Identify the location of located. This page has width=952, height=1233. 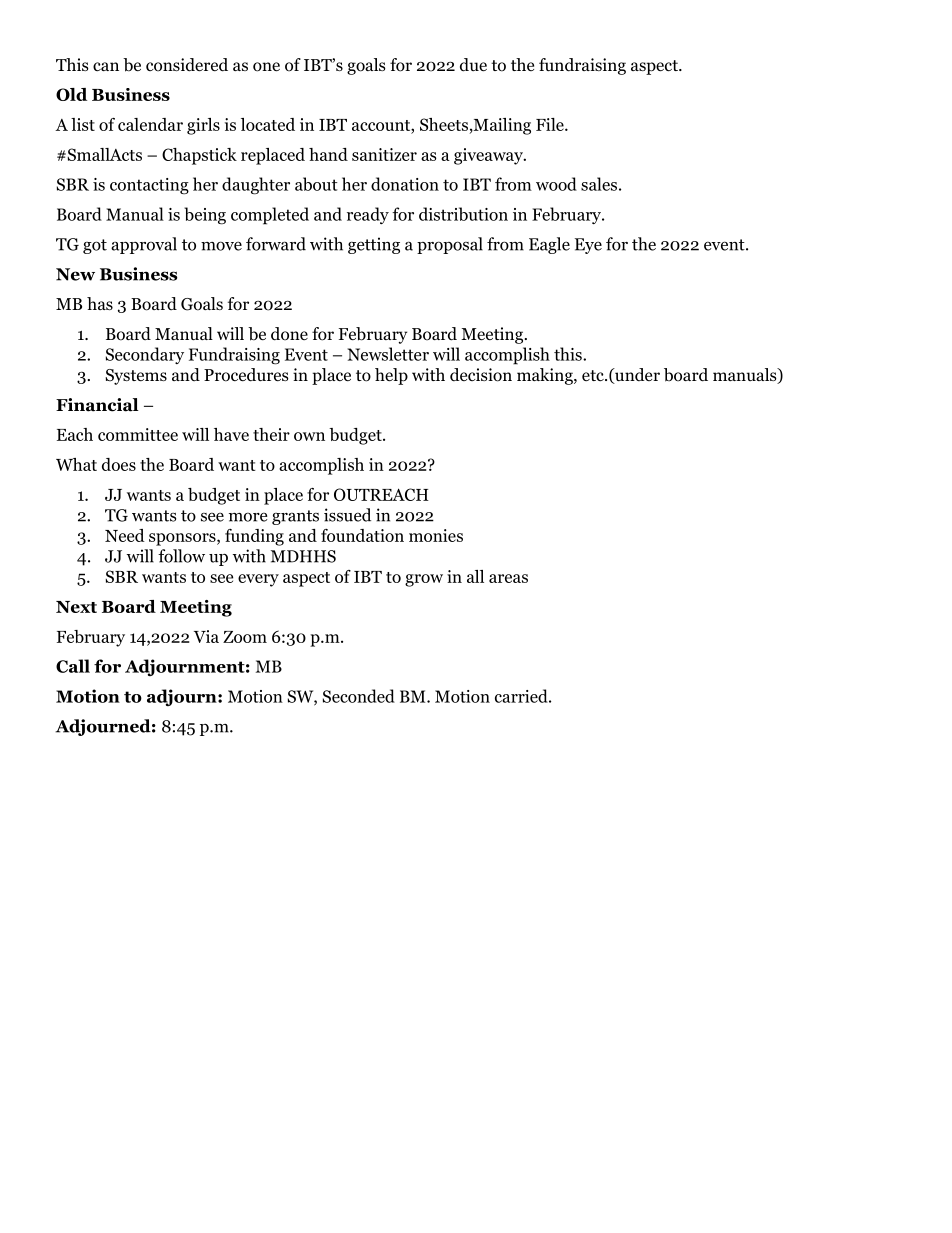
(268, 124).
